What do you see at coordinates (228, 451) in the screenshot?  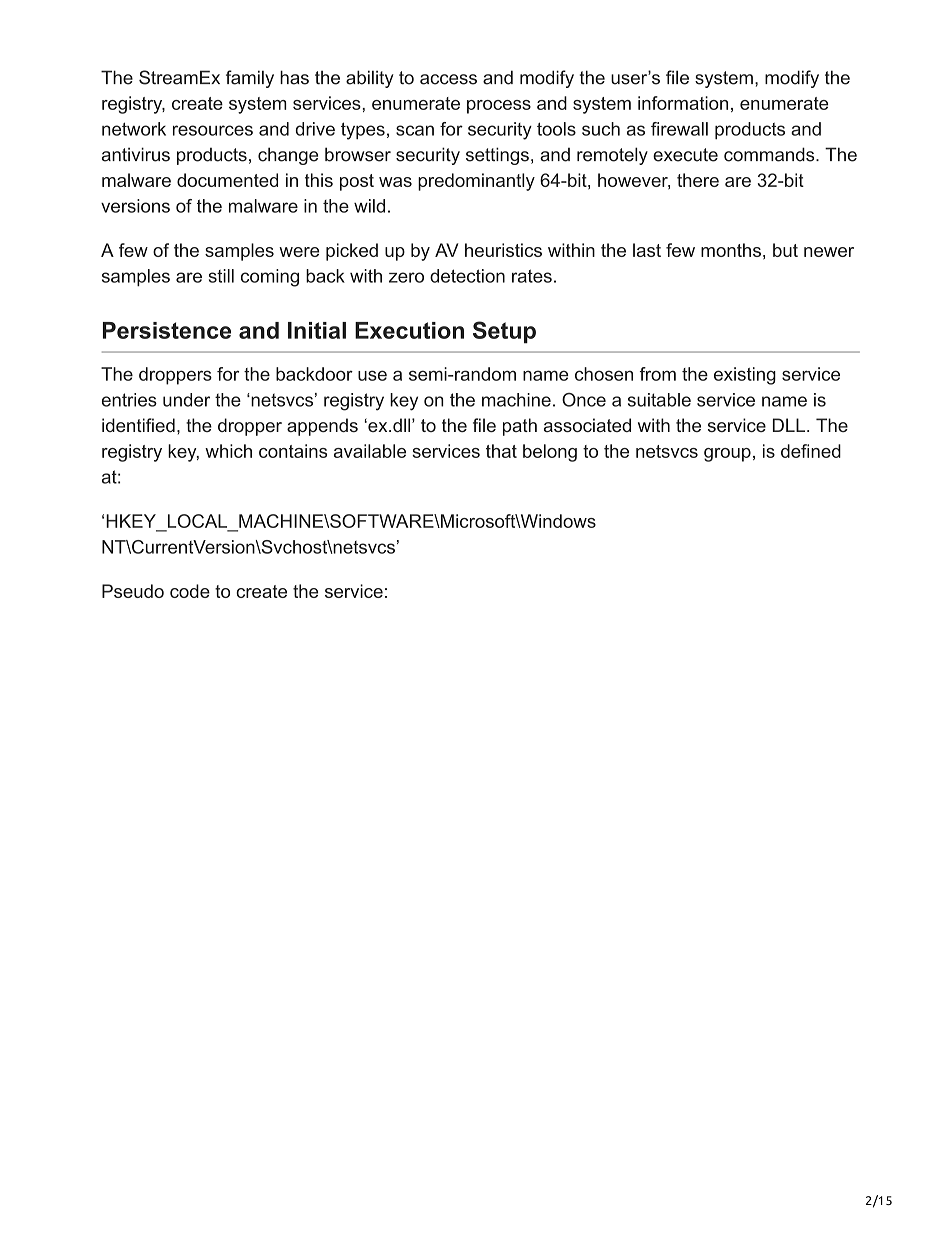 I see `which` at bounding box center [228, 451].
